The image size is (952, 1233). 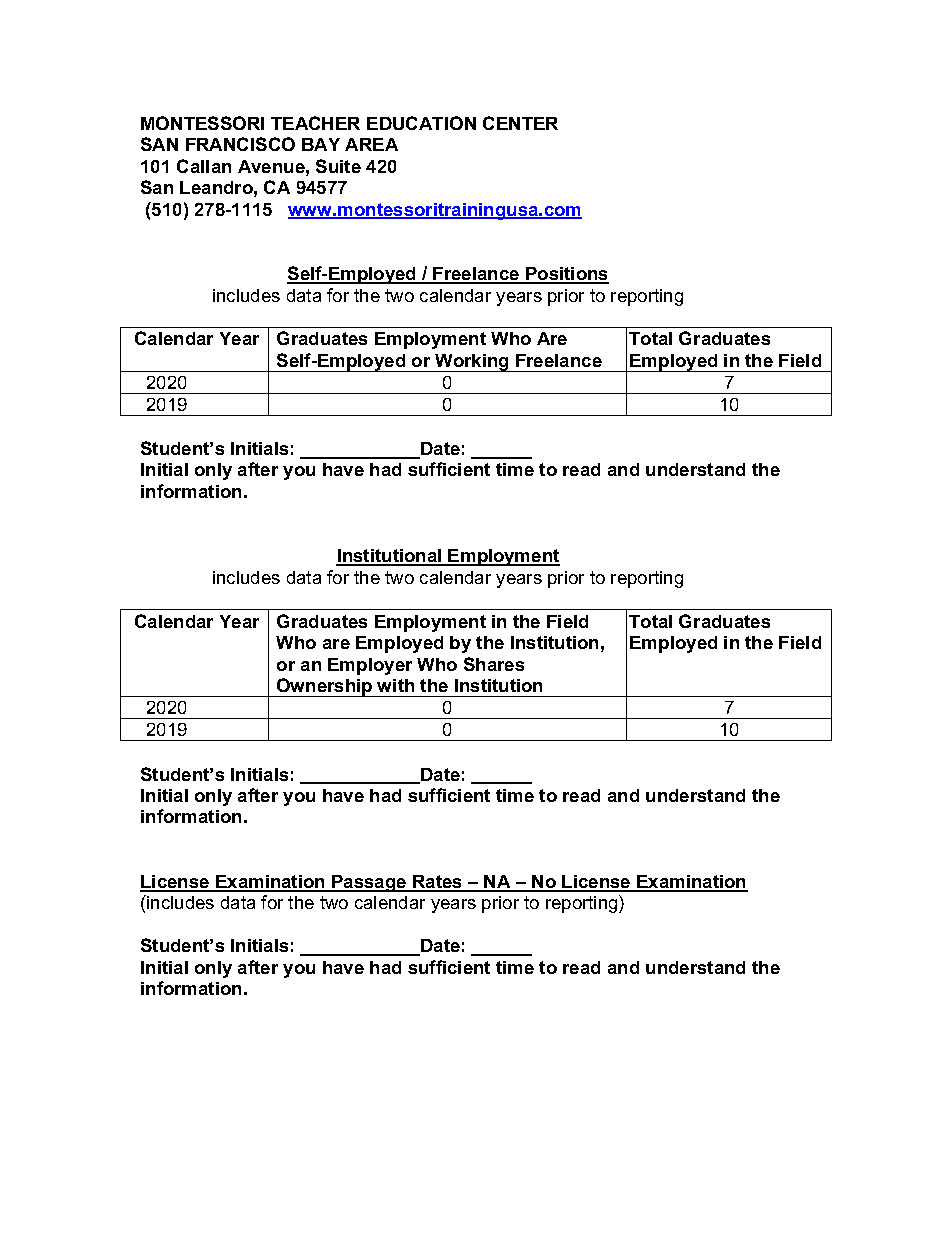 What do you see at coordinates (421, 123) in the screenshot?
I see `EDUCATION` at bounding box center [421, 123].
